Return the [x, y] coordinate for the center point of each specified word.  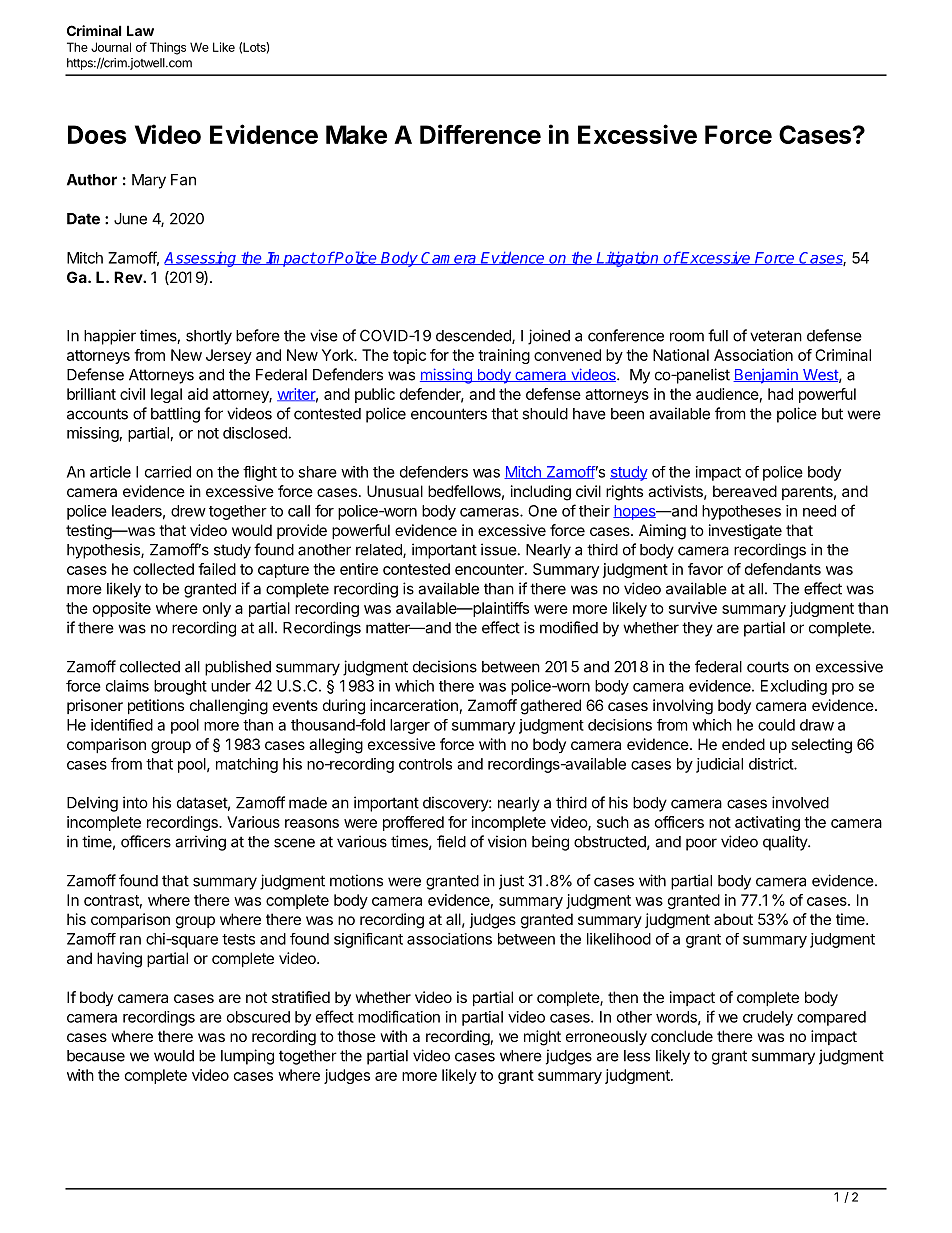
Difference [480, 134]
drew [188, 511]
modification [399, 1016]
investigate [745, 532]
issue [499, 549]
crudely [768, 1018]
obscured [258, 1017]
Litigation [628, 259]
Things [168, 48]
